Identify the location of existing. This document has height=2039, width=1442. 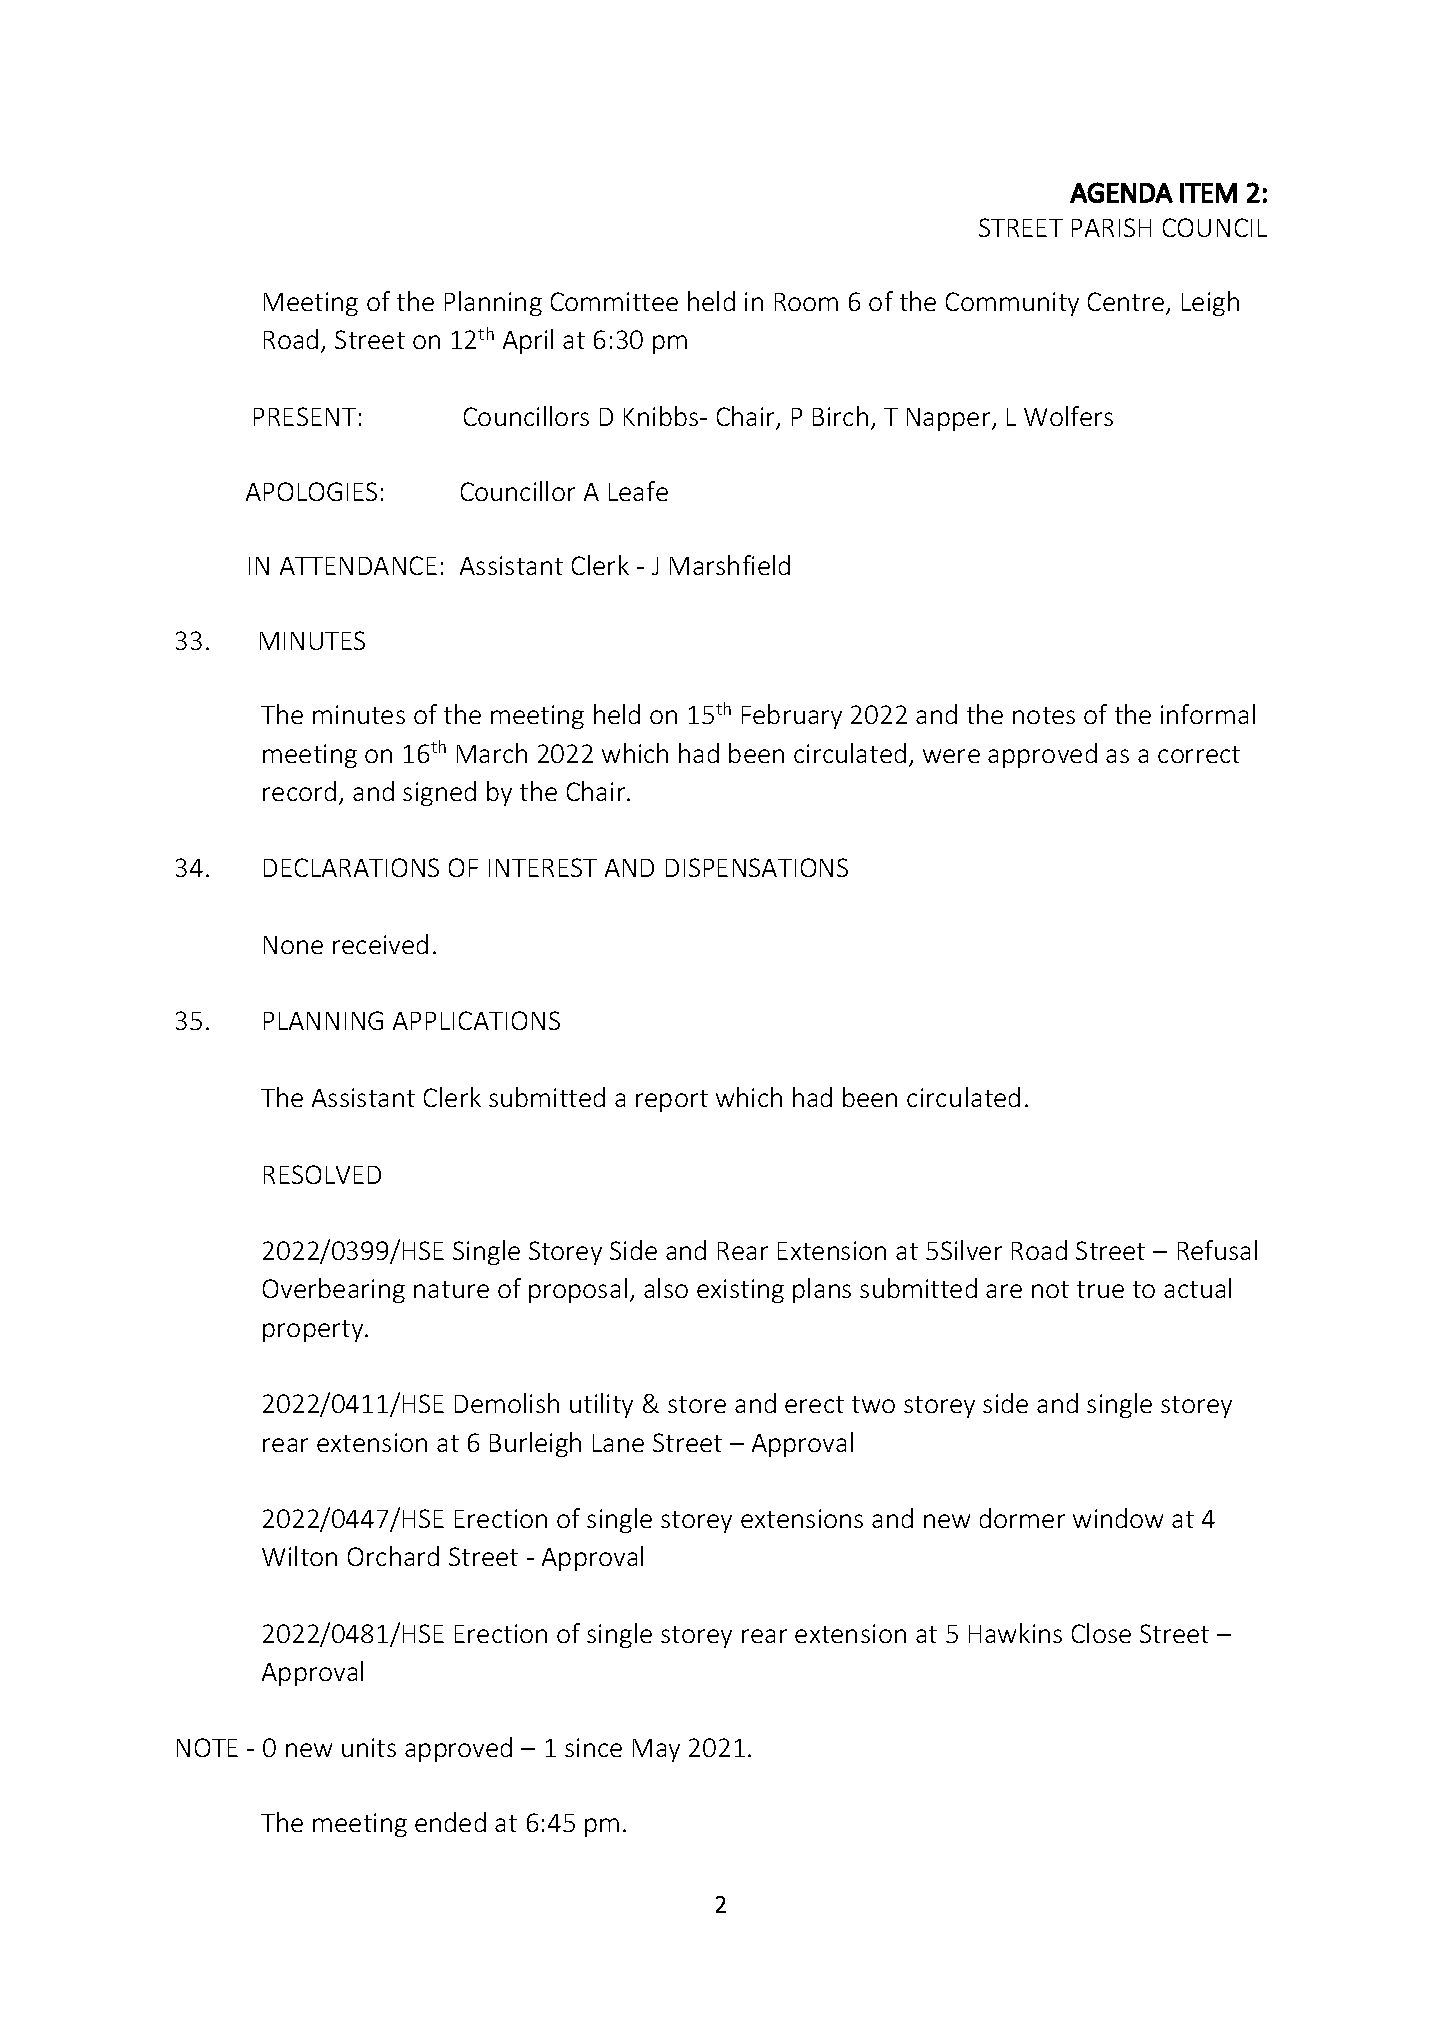
(740, 1291).
